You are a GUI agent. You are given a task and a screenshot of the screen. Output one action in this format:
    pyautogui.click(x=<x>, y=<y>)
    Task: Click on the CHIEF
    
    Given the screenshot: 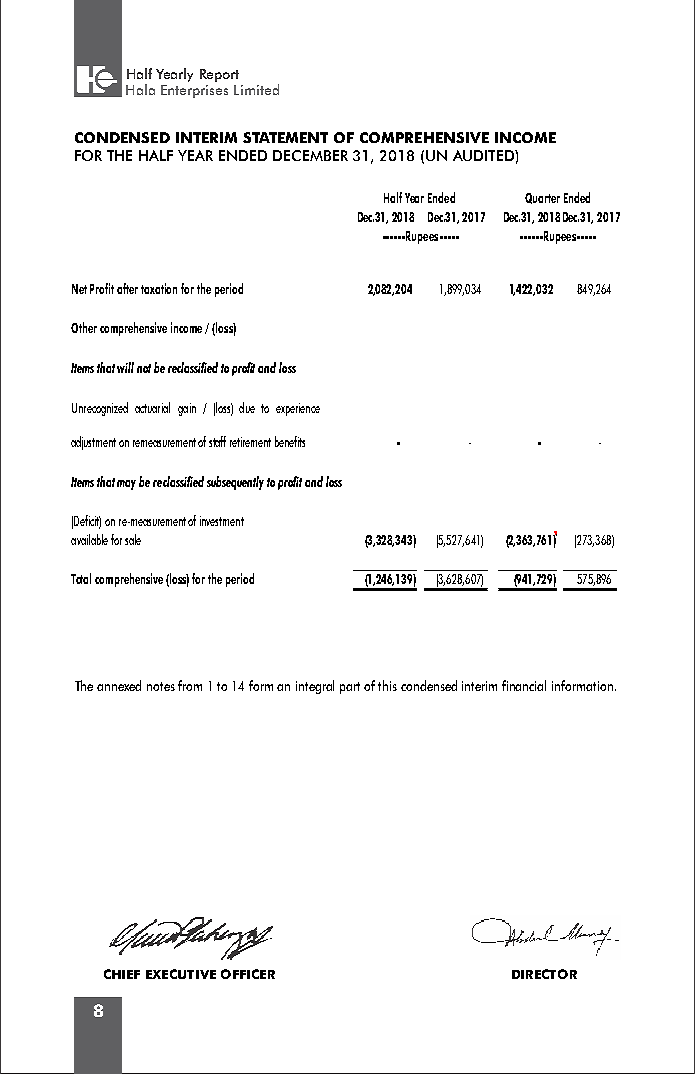 What is the action you would take?
    pyautogui.click(x=122, y=974)
